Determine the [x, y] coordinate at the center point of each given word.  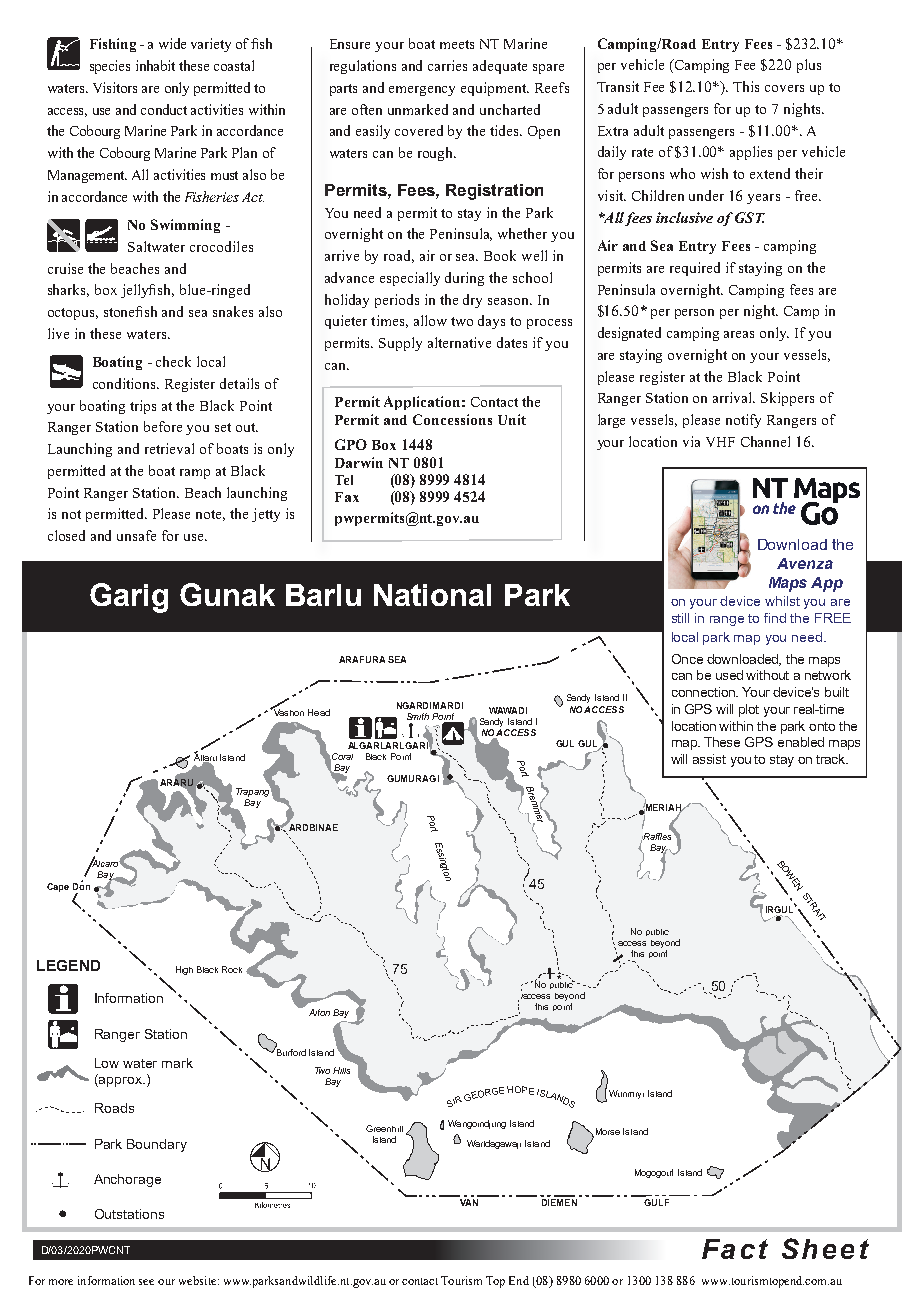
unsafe [136, 535]
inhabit [155, 65]
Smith [418, 716]
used [729, 675]
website [199, 1280]
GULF [656, 1202]
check [173, 361]
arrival [734, 397]
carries [447, 65]
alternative [459, 342]
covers [784, 88]
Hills [341, 1070]
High [184, 970]
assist [709, 759]
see [146, 1282]
